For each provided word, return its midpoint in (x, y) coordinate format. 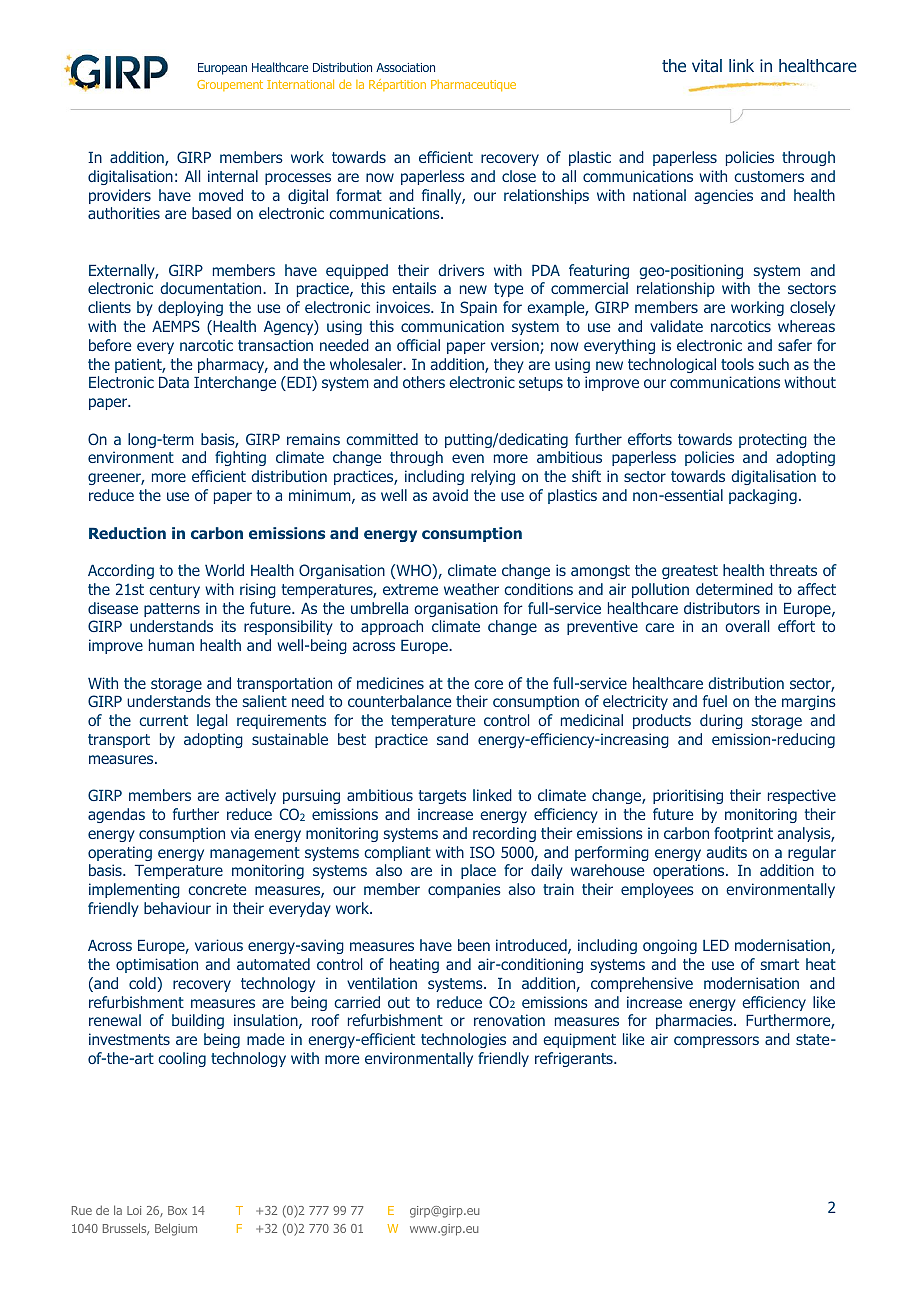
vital (707, 65)
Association (405, 67)
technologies (463, 1040)
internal (233, 176)
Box (177, 1210)
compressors (716, 1042)
